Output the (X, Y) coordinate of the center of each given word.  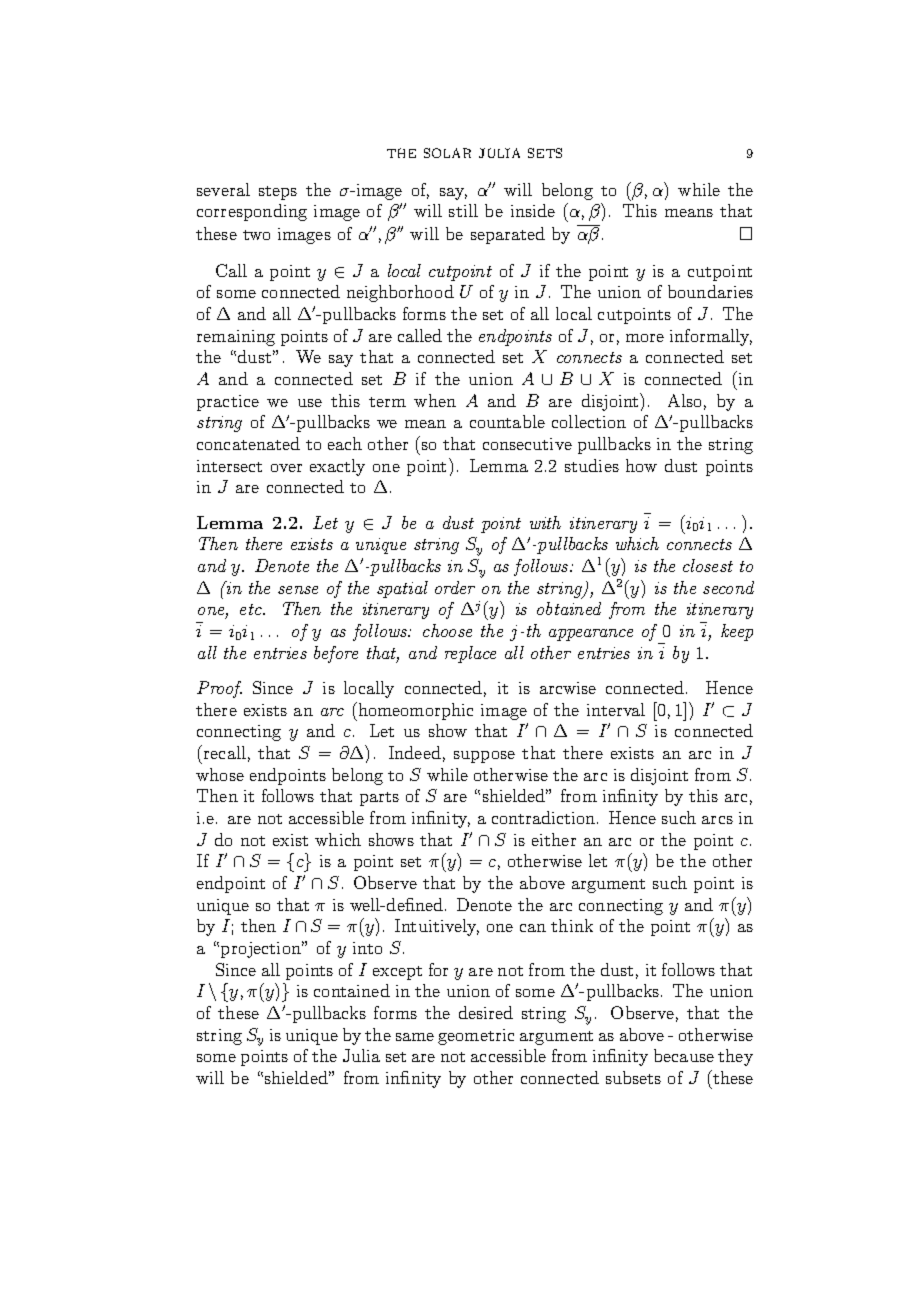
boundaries (710, 291)
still (463, 210)
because (684, 1055)
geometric (476, 1037)
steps (278, 193)
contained (352, 990)
